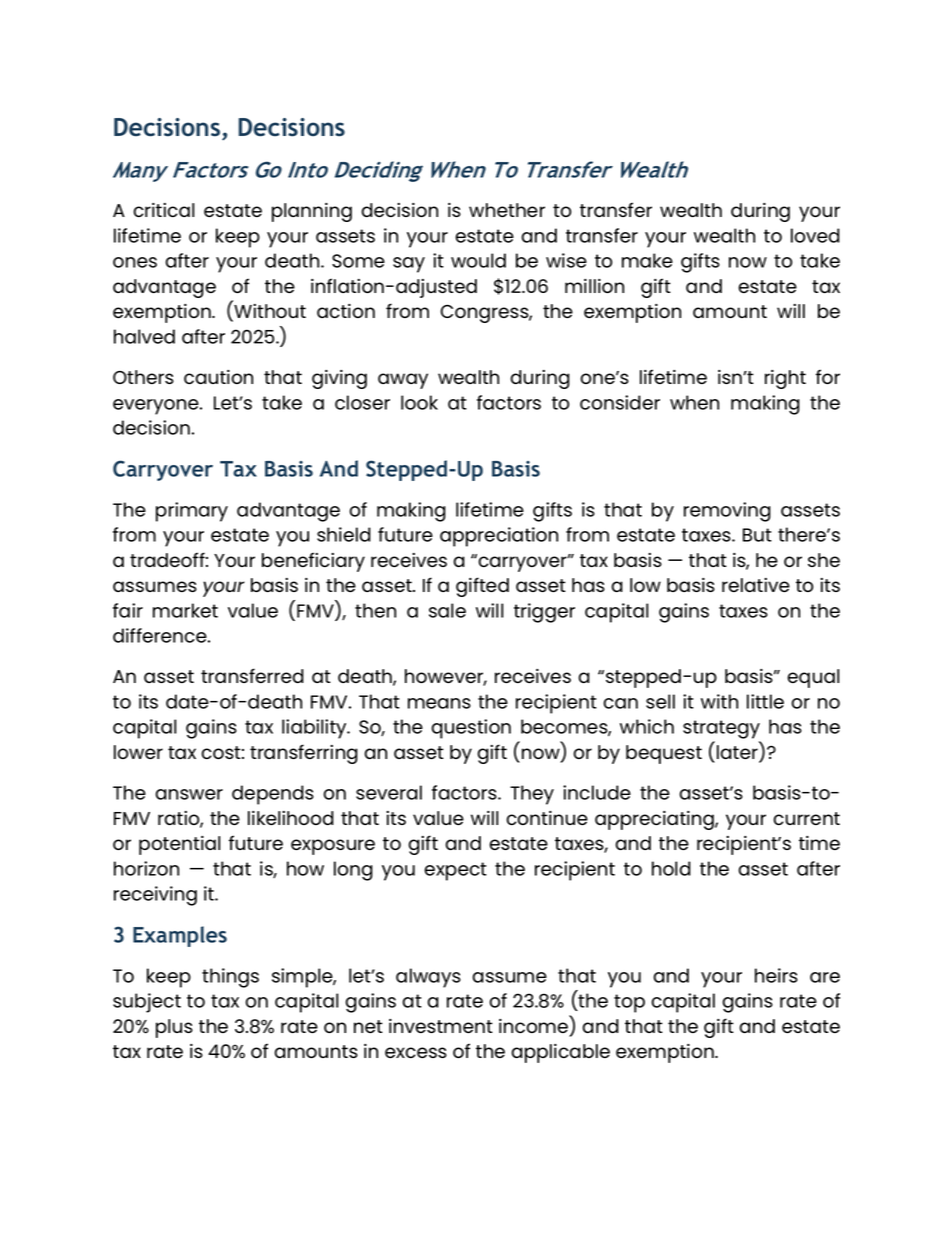  What do you see at coordinates (756, 585) in the document?
I see `relative` at bounding box center [756, 585].
